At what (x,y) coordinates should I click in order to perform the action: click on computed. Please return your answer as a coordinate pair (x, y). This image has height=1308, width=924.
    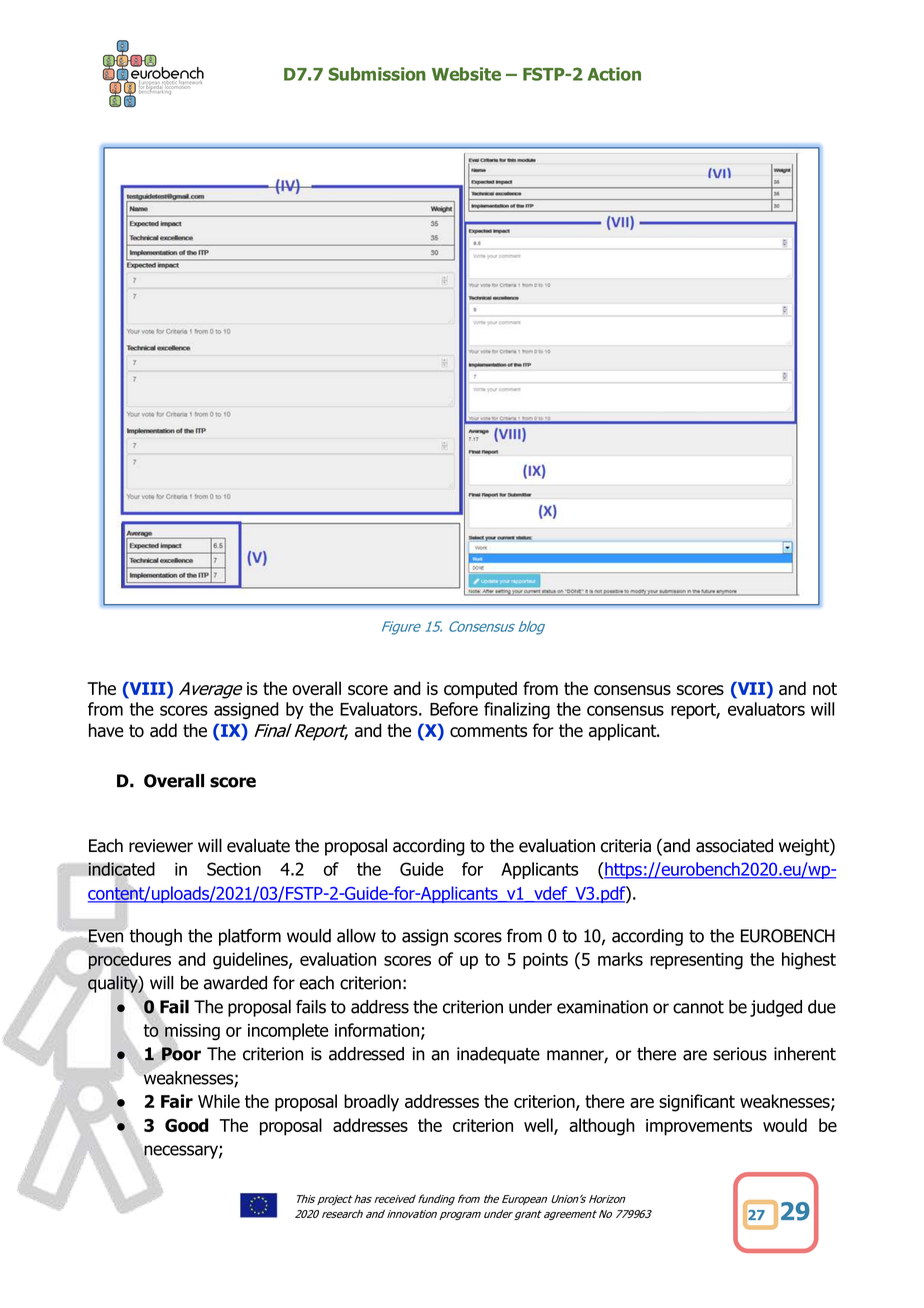
    Looking at the image, I should click on (480, 690).
